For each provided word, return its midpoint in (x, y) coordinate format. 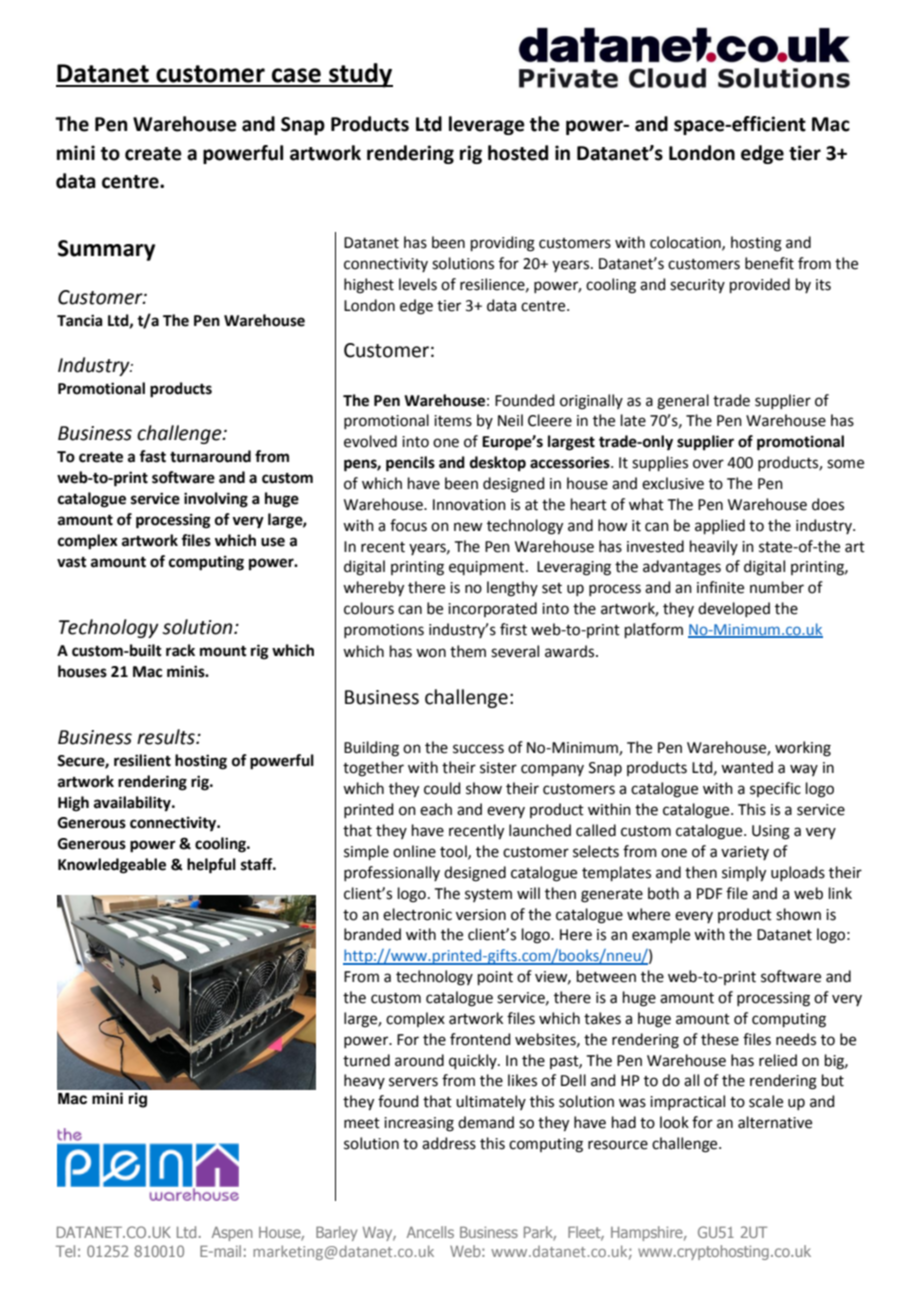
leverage (487, 125)
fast (152, 456)
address (449, 1143)
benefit (769, 263)
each (436, 809)
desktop (498, 464)
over (708, 464)
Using (771, 832)
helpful (211, 866)
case (296, 75)
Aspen (232, 1233)
